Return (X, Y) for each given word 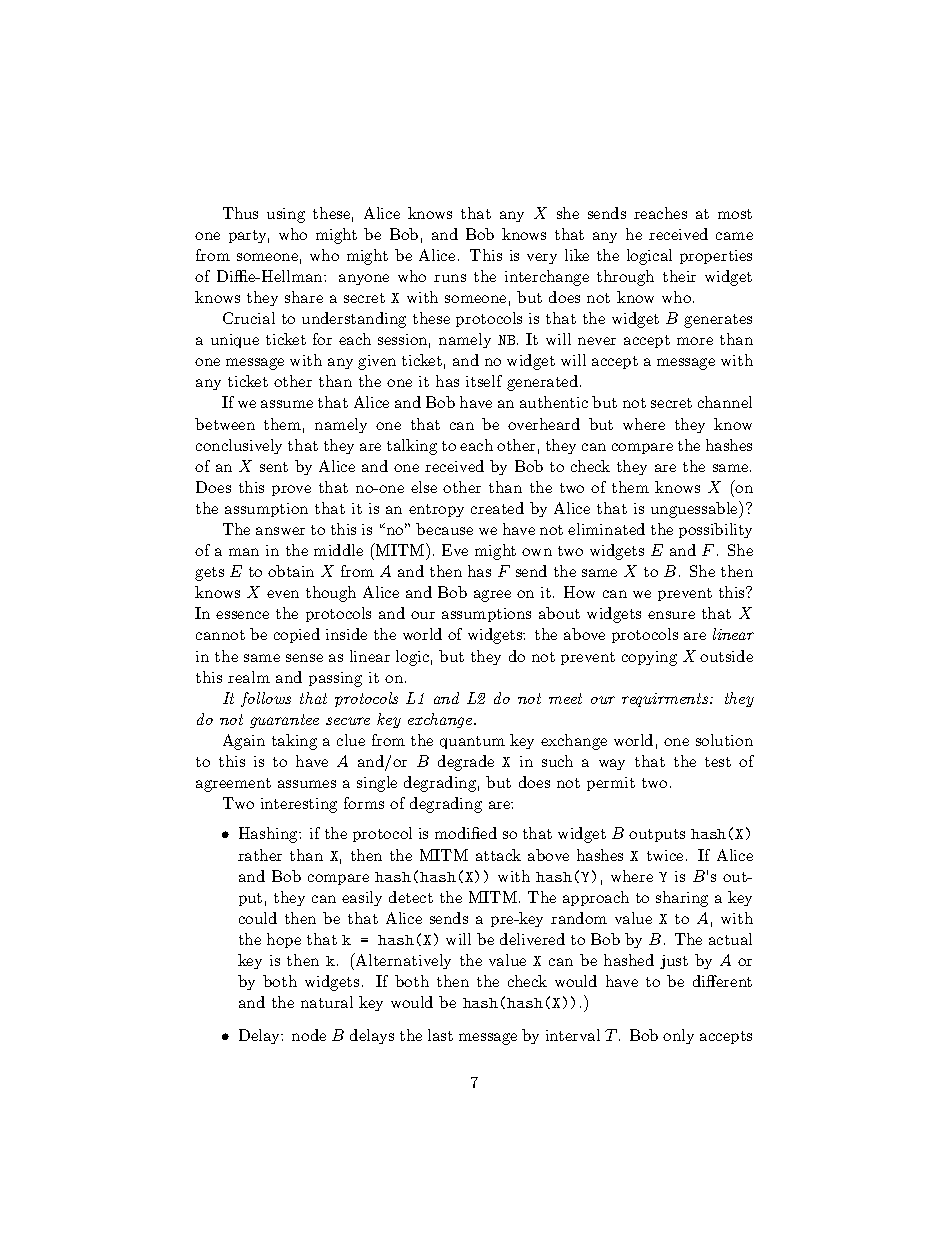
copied (297, 635)
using (286, 215)
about (559, 613)
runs (450, 278)
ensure (671, 615)
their (679, 276)
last (440, 1035)
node (309, 1035)
